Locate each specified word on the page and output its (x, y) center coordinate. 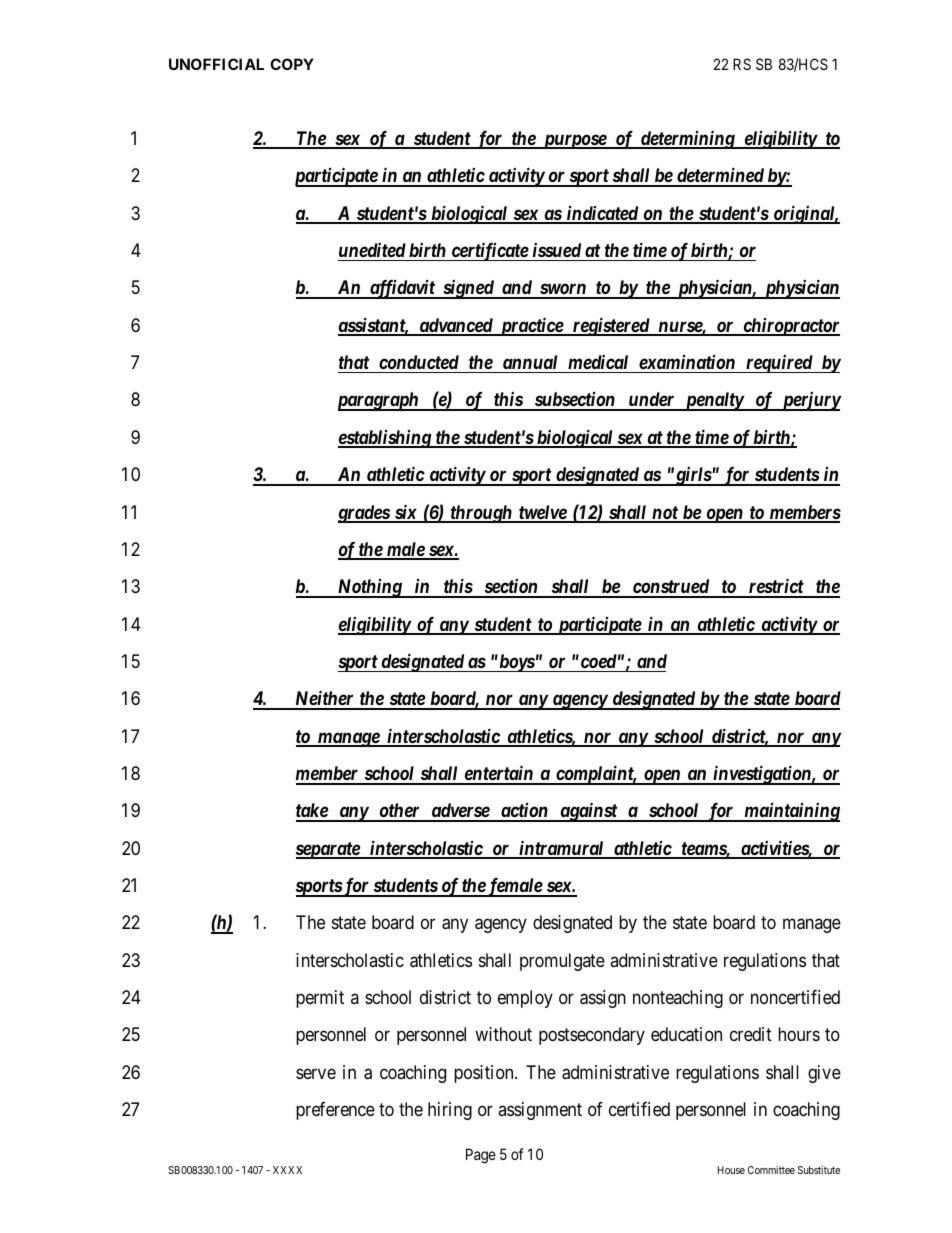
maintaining (791, 812)
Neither (324, 699)
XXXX (287, 1170)
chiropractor (790, 327)
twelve (542, 513)
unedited (372, 250)
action (524, 812)
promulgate (562, 962)
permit (320, 999)
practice (531, 326)
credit (751, 1034)
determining (687, 139)
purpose (574, 141)
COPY (292, 64)
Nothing (369, 588)
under (651, 401)
